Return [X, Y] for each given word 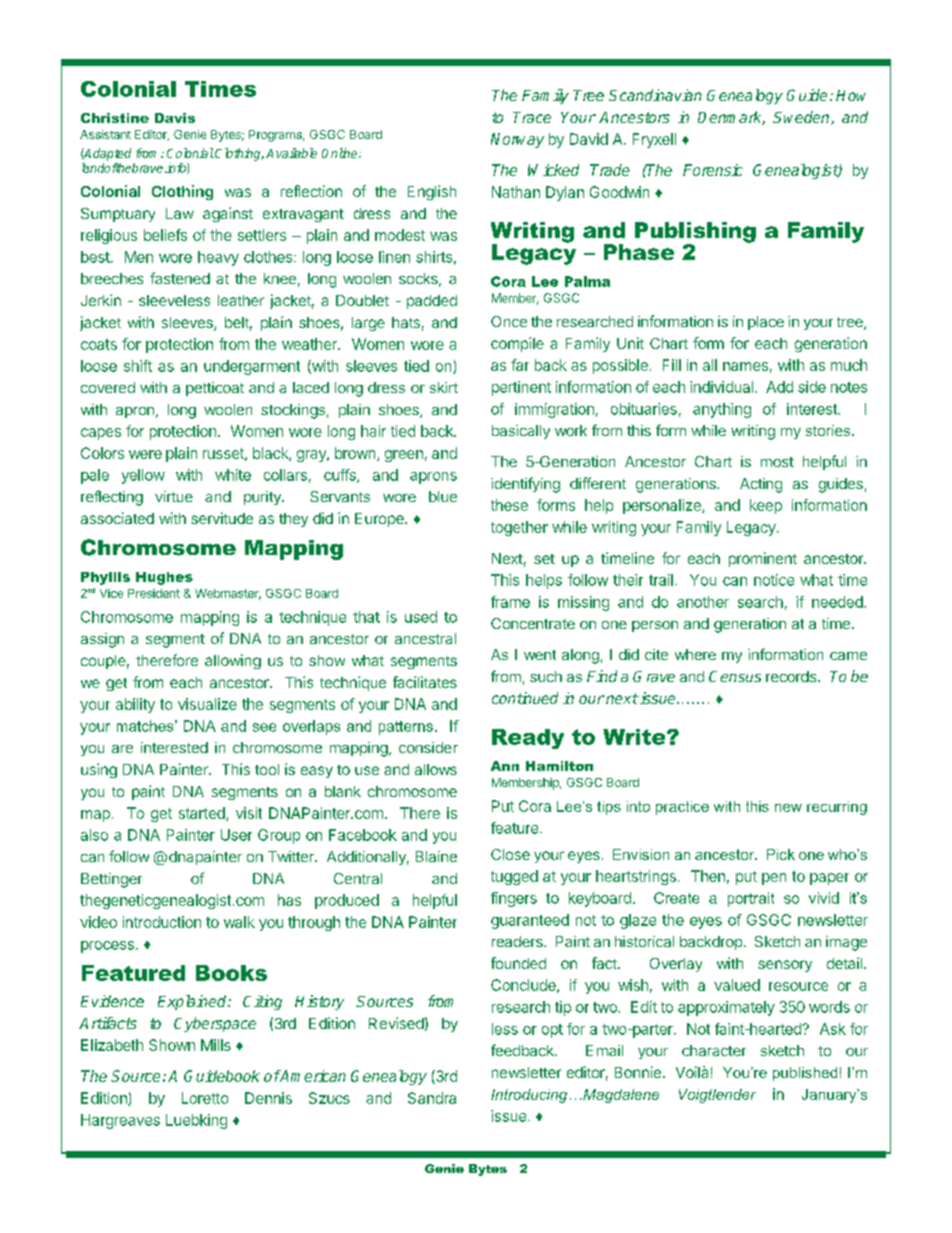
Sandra [432, 1098]
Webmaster [228, 594]
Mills [216, 1045]
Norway [517, 140]
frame [510, 602]
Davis [175, 118]
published [805, 1074]
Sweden [802, 118]
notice [774, 580]
